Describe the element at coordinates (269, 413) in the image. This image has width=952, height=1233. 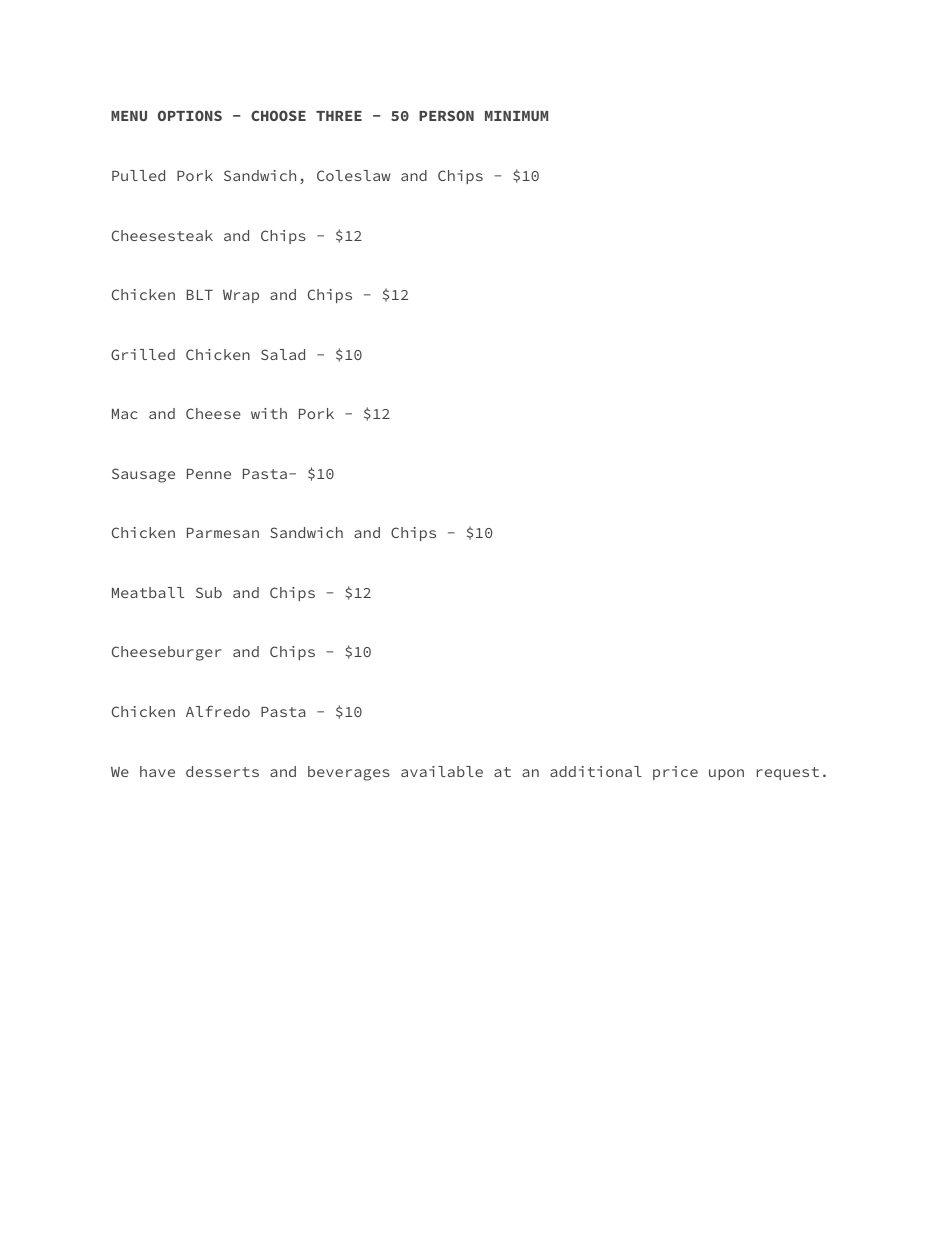
I see `with` at that location.
